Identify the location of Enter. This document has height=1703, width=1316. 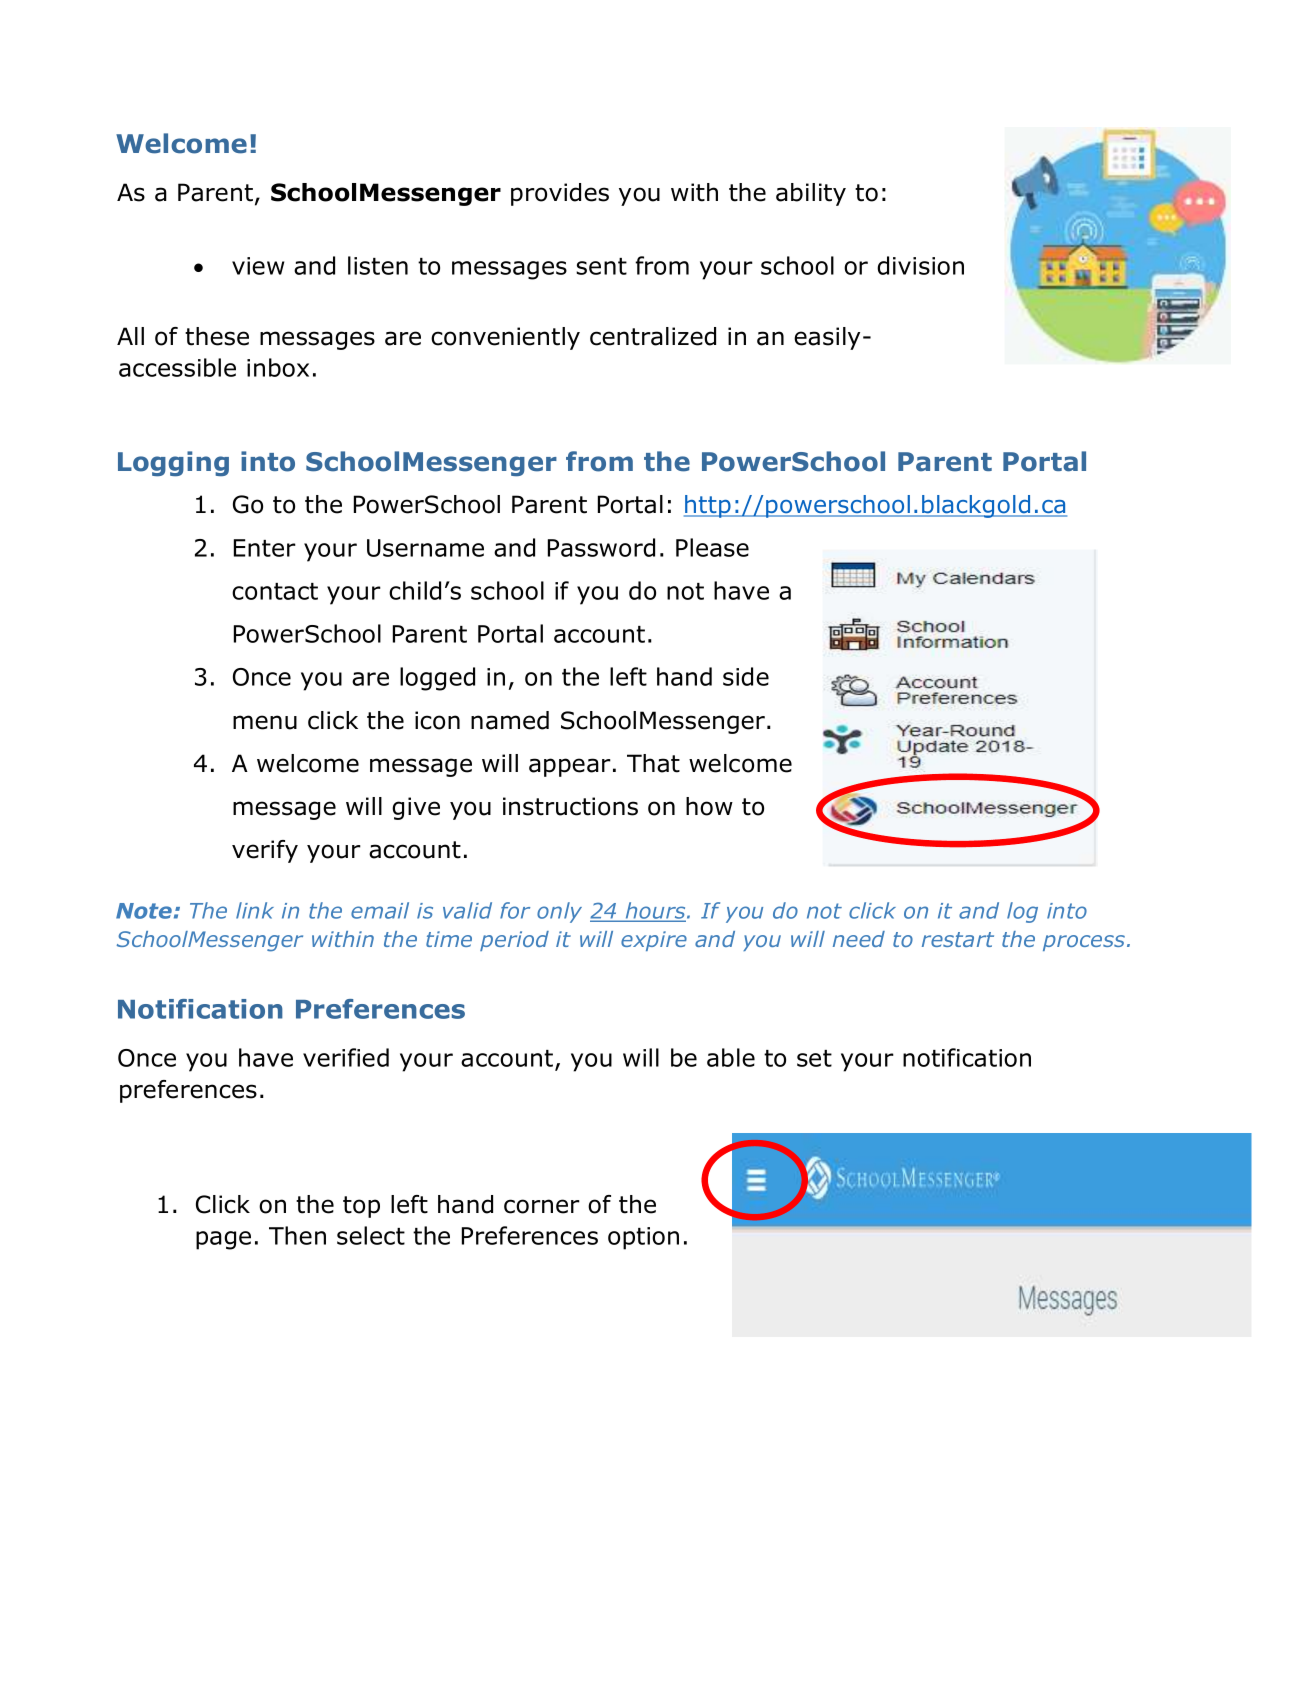
(265, 548).
